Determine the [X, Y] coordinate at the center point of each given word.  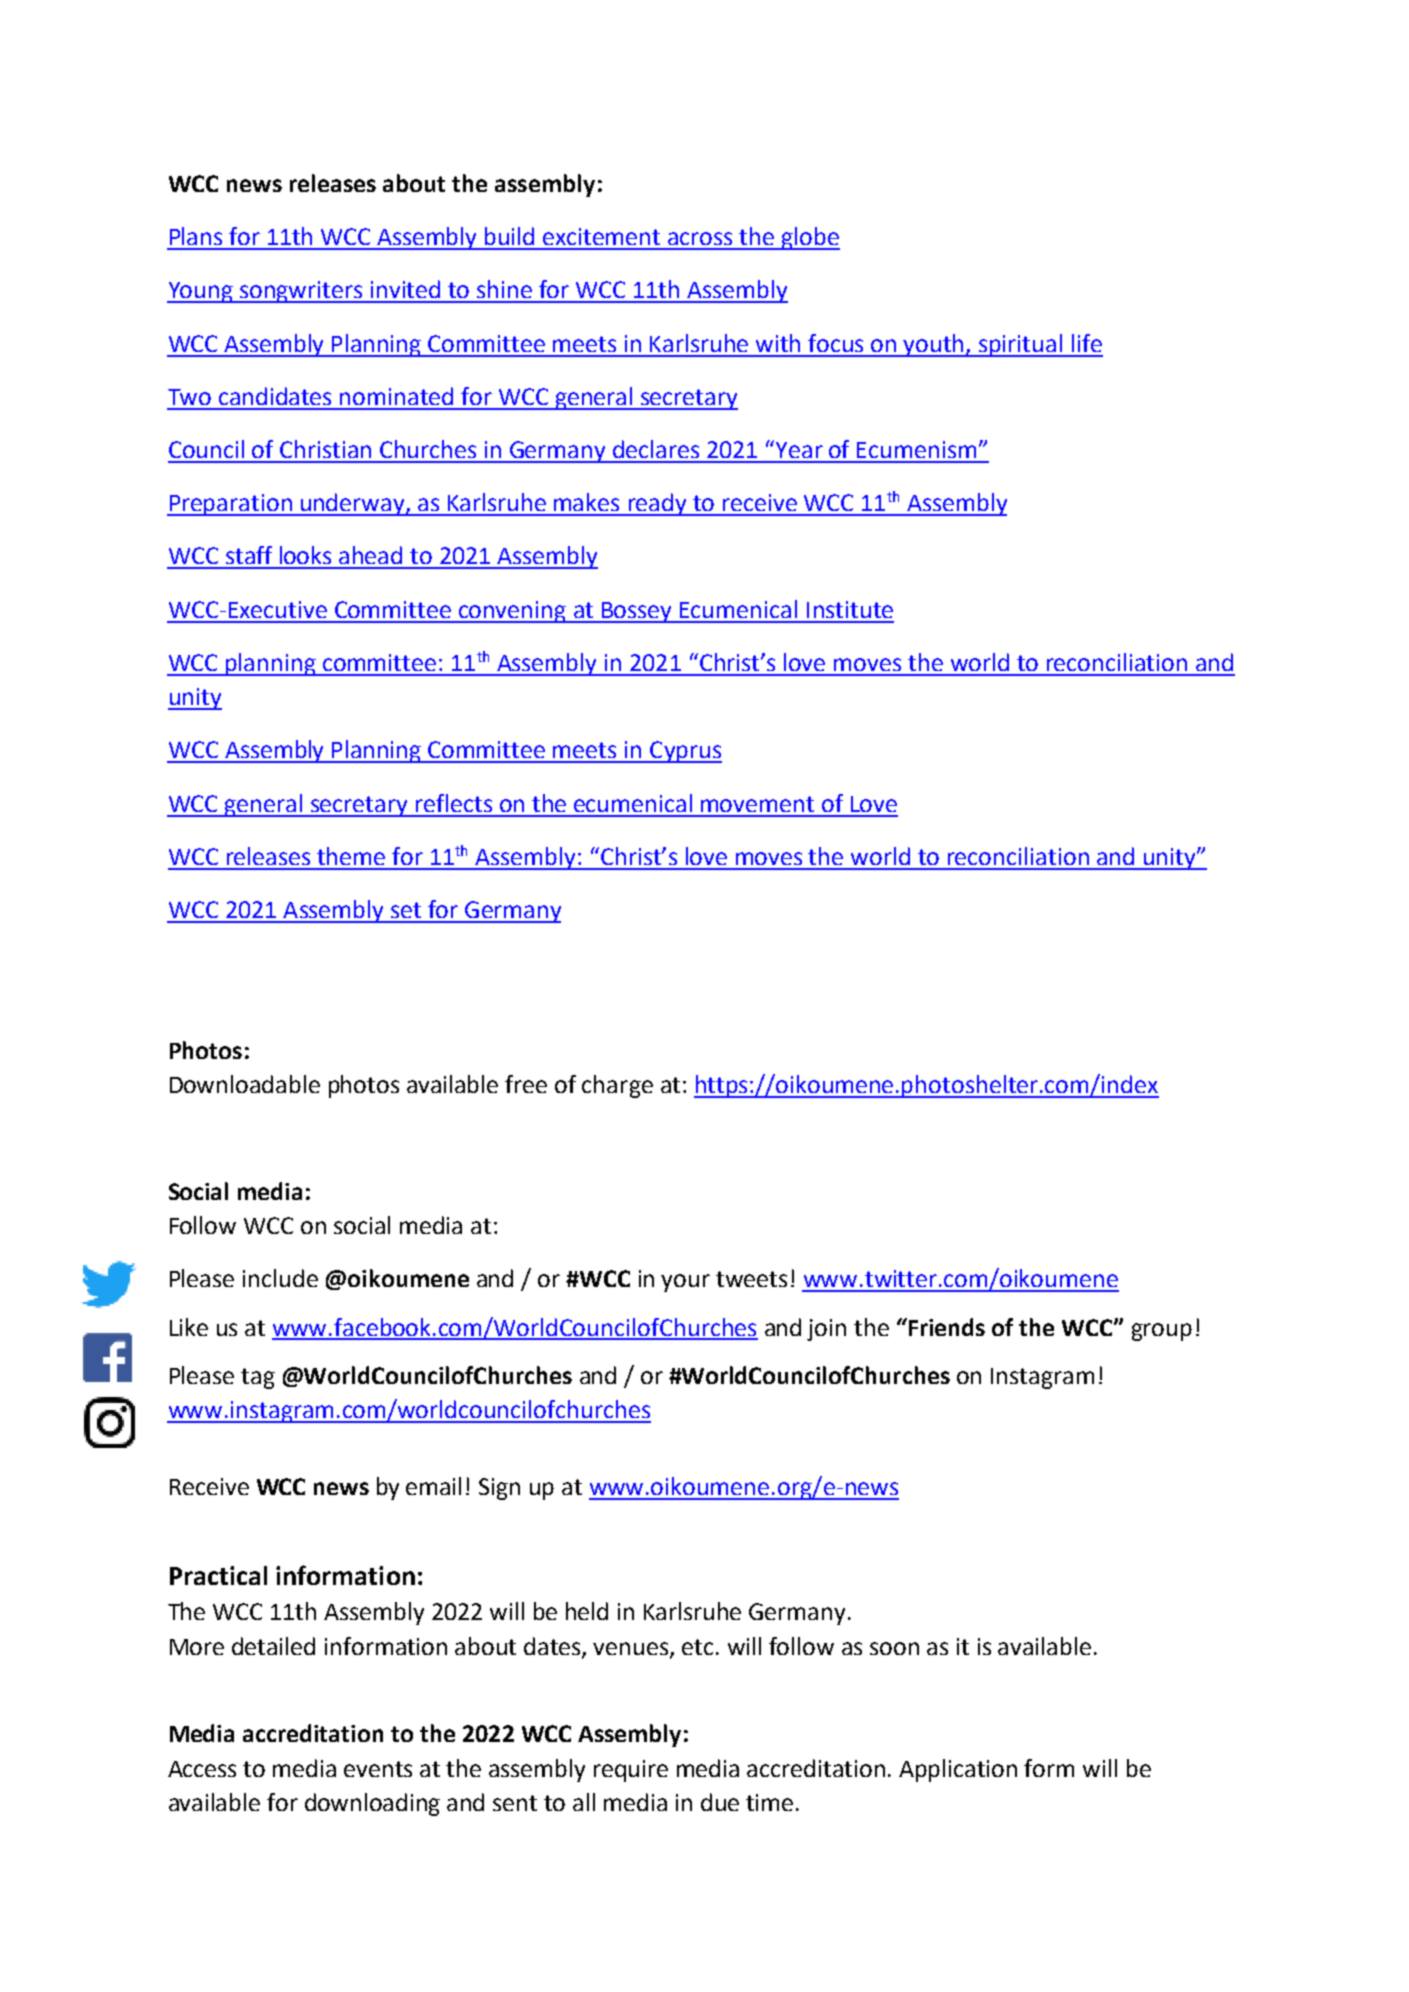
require [631, 1771]
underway [353, 504]
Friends [947, 1327]
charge [617, 1086]
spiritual [1021, 345]
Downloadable [245, 1084]
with [778, 343]
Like [189, 1327]
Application [958, 1770]
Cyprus [685, 752]
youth [934, 345]
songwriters [302, 292]
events [378, 1769]
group [1162, 1332]
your [685, 1283]
